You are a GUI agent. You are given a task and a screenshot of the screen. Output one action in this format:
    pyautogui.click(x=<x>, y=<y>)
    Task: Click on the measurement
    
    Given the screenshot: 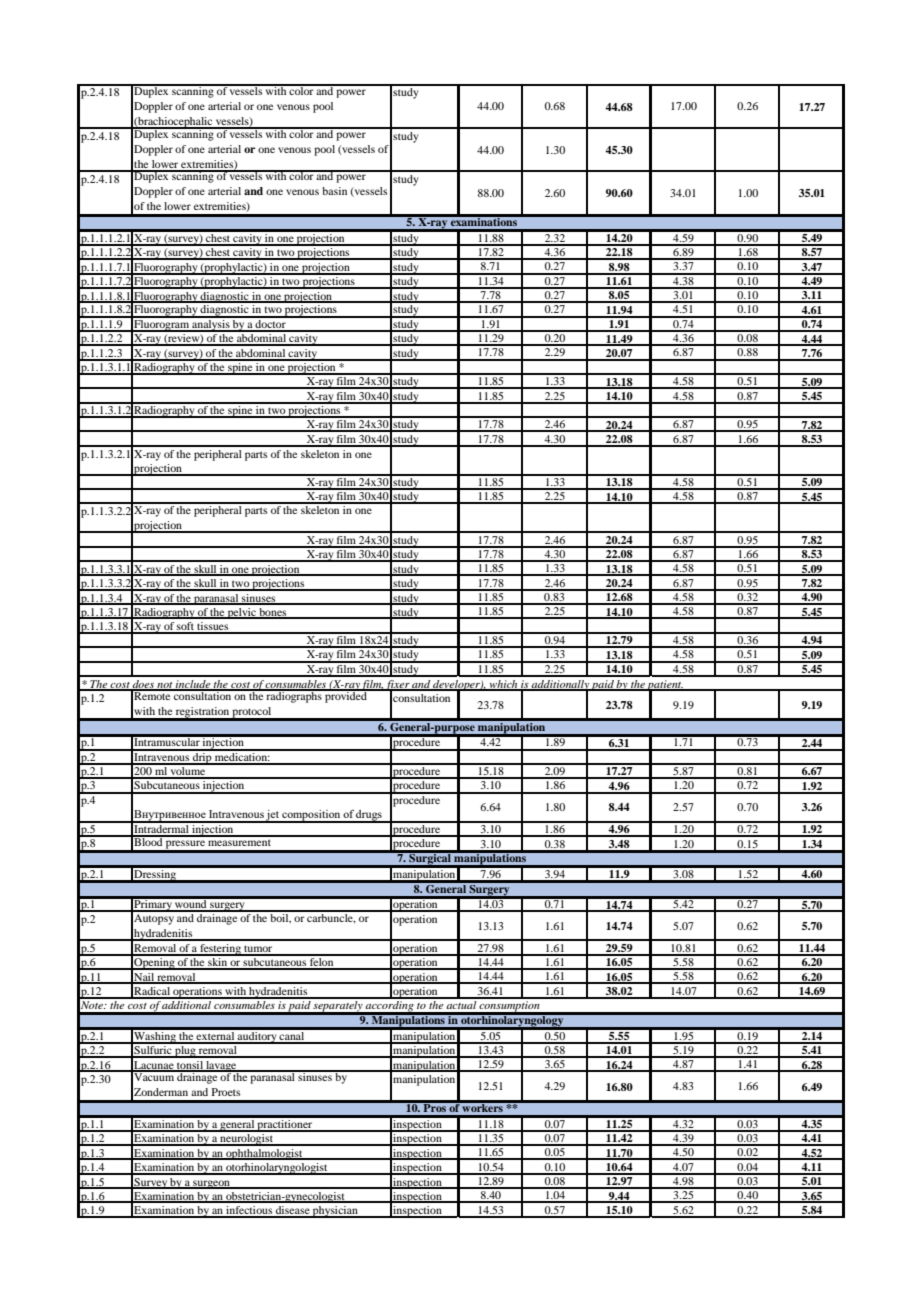 What is the action you would take?
    pyautogui.click(x=240, y=841)
